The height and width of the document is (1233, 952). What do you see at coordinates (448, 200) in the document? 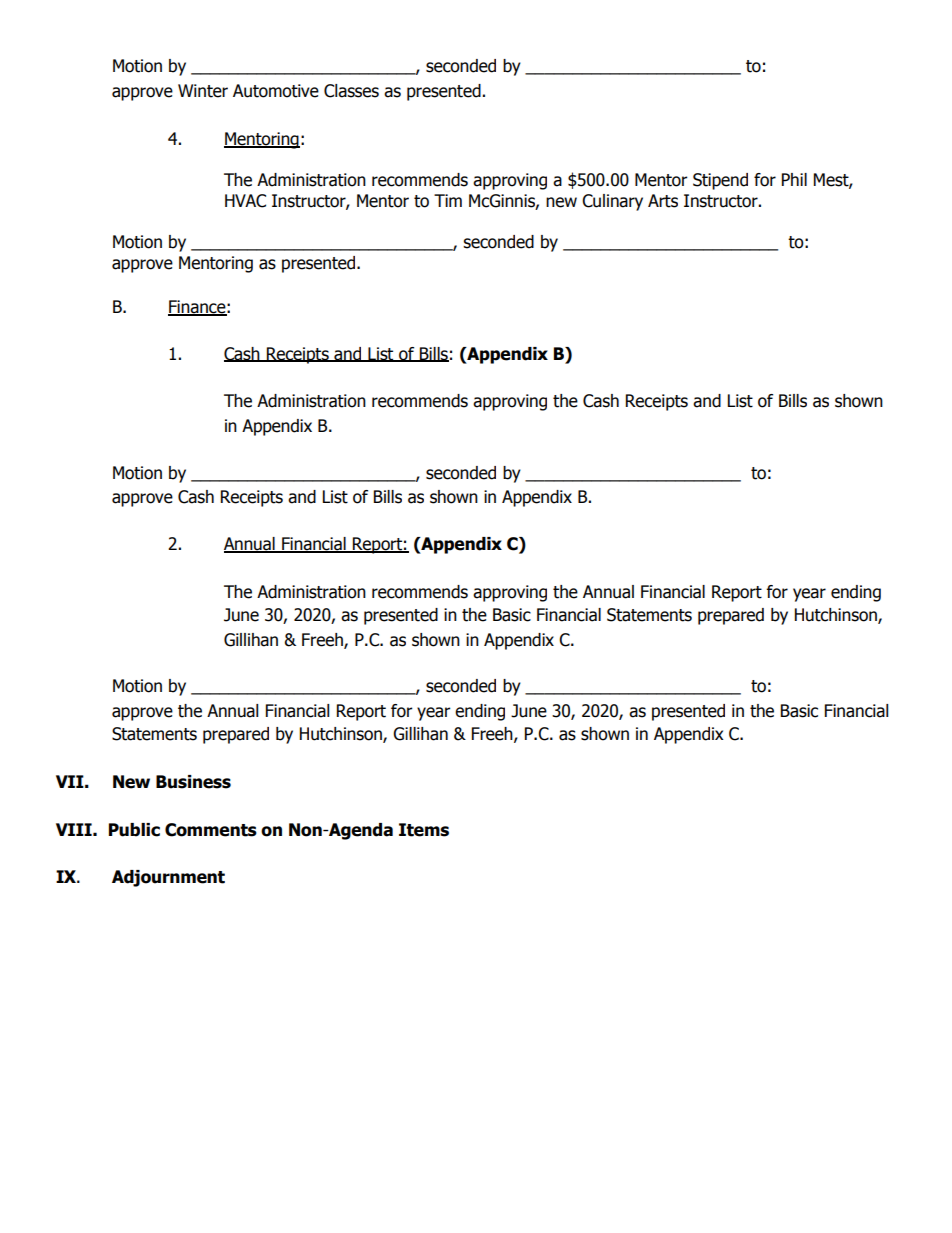
I see `Tim` at bounding box center [448, 200].
